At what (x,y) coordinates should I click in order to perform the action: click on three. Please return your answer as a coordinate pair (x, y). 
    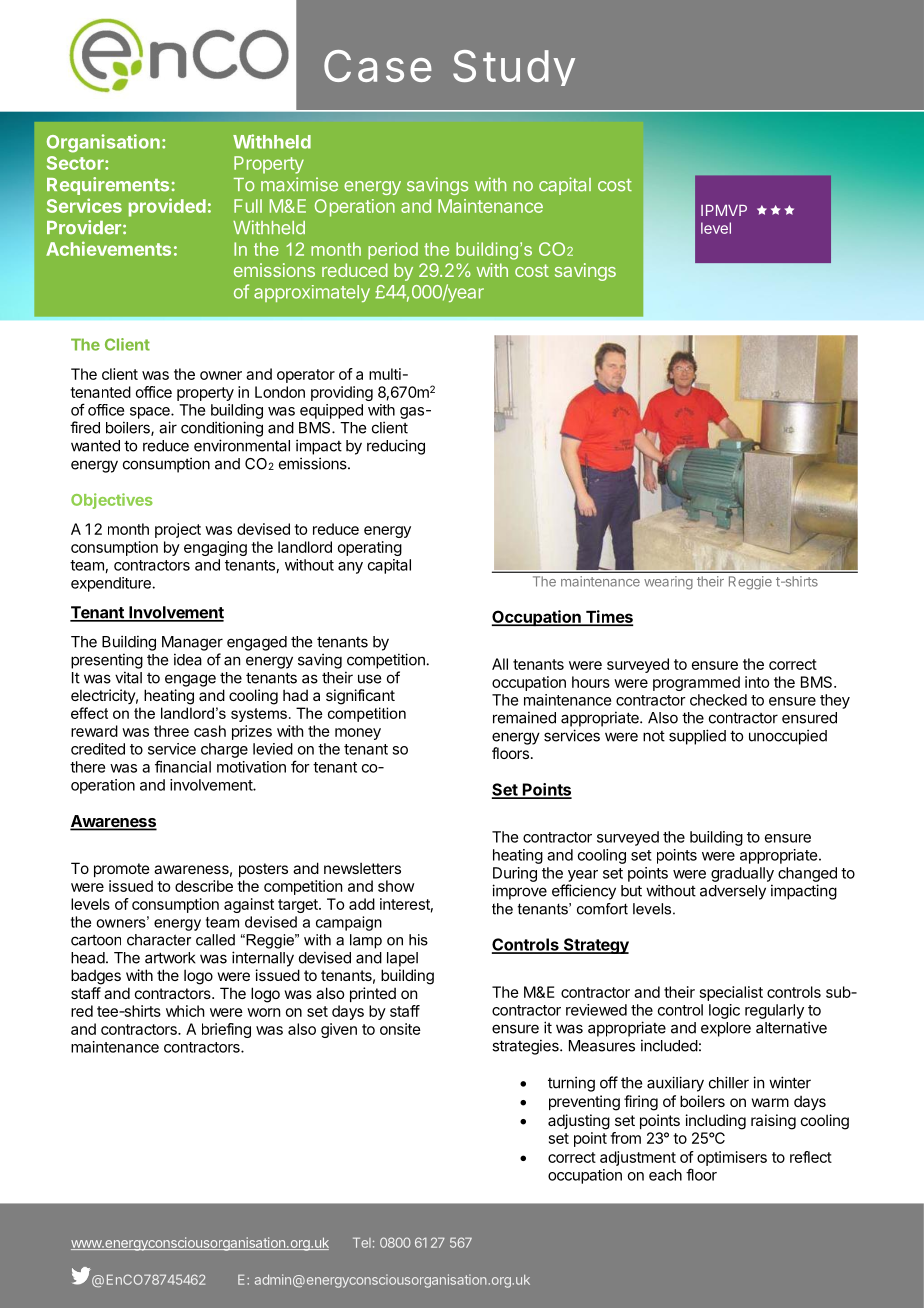
    Looking at the image, I should click on (171, 731).
